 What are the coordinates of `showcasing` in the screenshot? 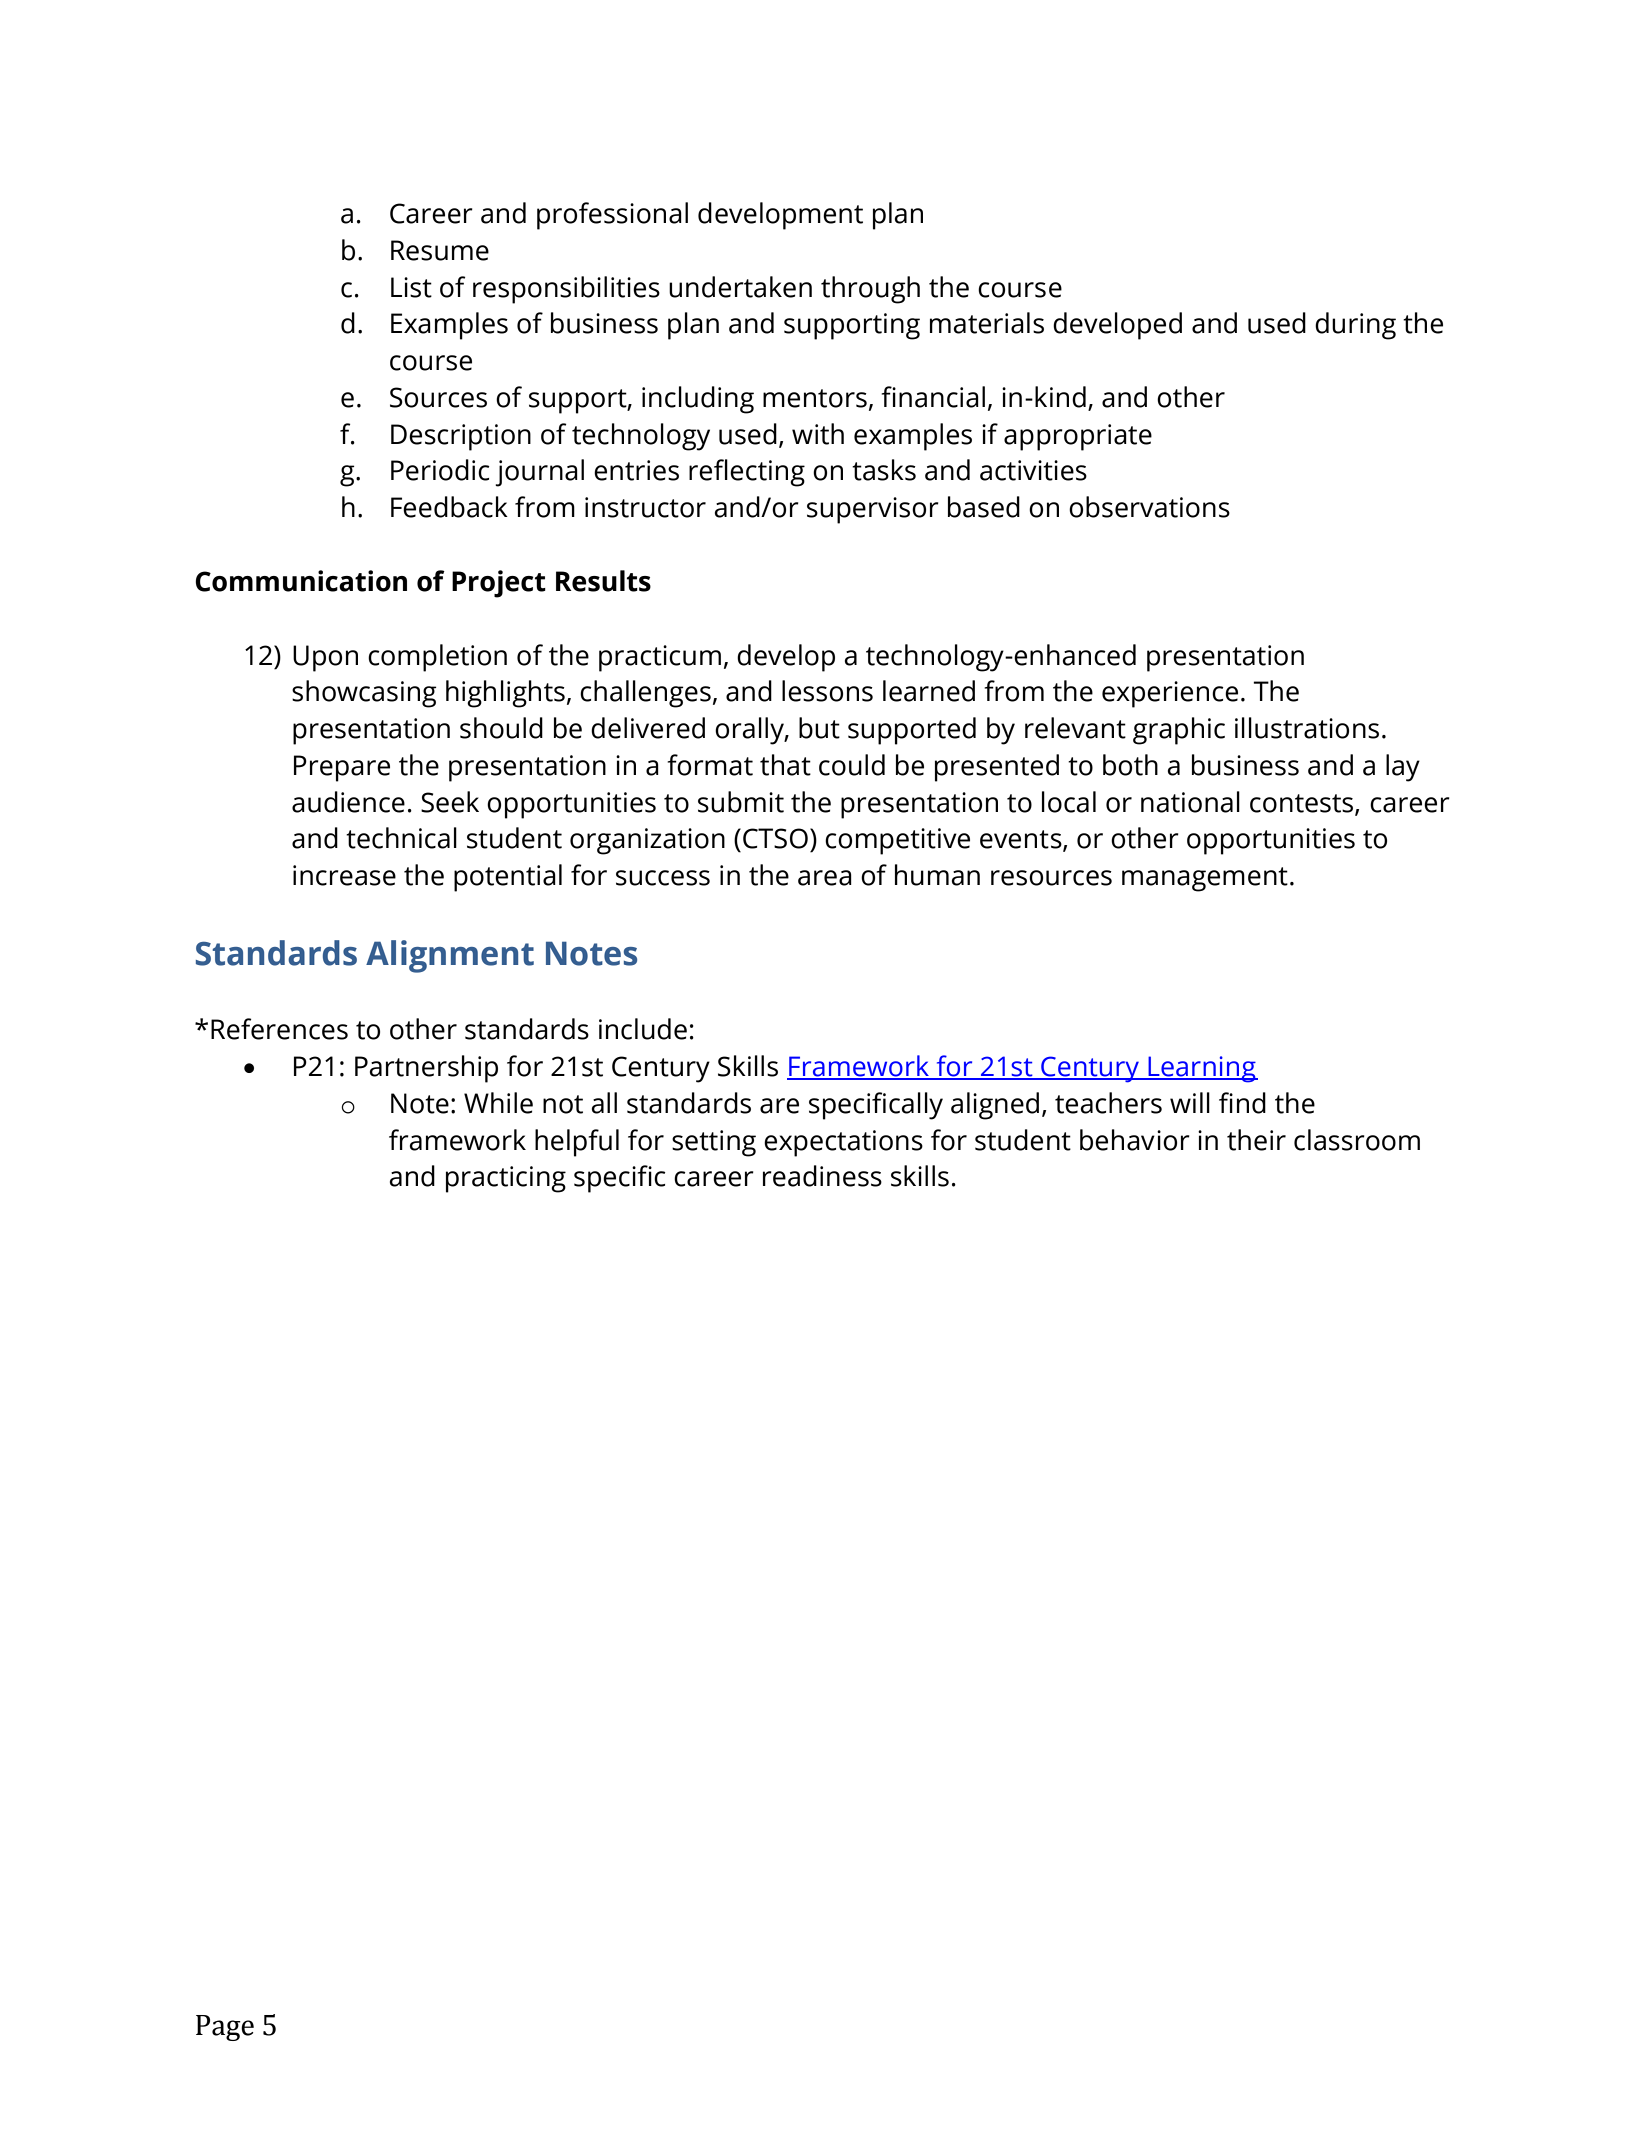 It's located at (364, 694).
